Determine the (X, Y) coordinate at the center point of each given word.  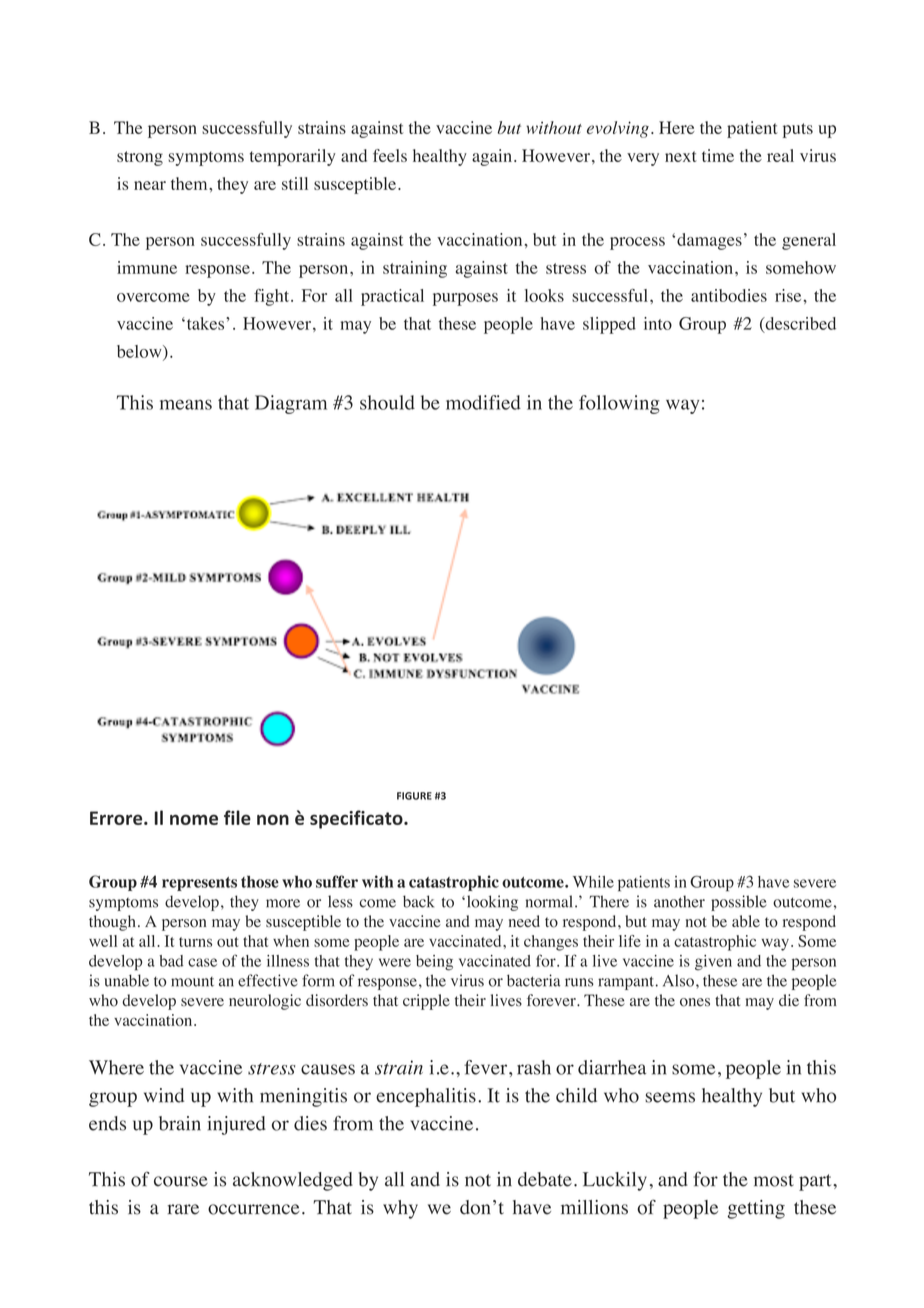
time (718, 155)
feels (390, 155)
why (400, 1209)
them (190, 183)
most (774, 1180)
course (181, 1181)
